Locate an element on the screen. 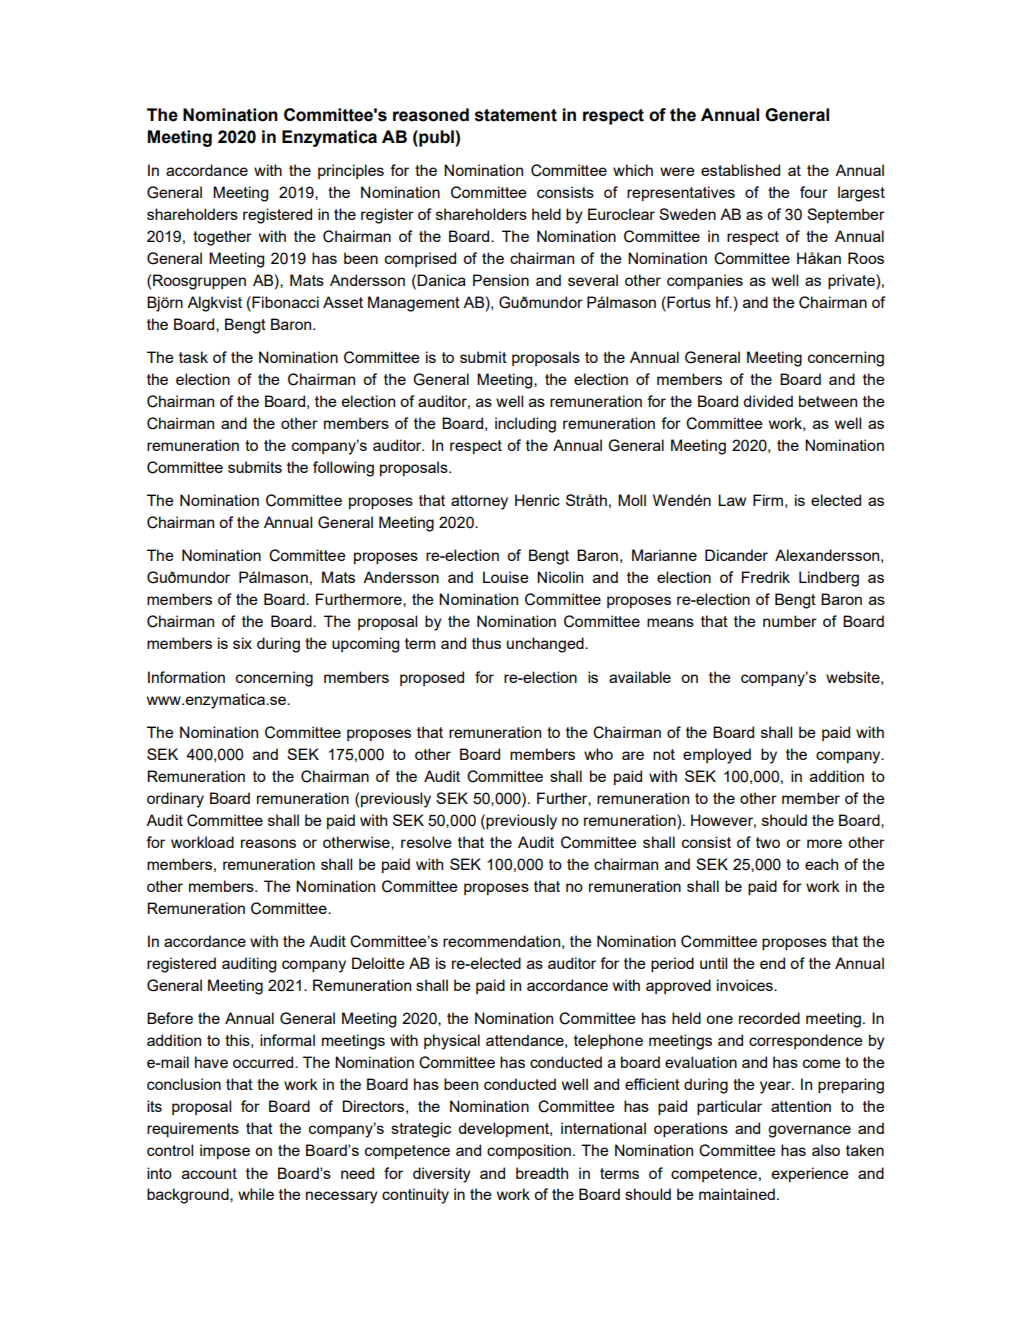  six is located at coordinates (242, 643).
